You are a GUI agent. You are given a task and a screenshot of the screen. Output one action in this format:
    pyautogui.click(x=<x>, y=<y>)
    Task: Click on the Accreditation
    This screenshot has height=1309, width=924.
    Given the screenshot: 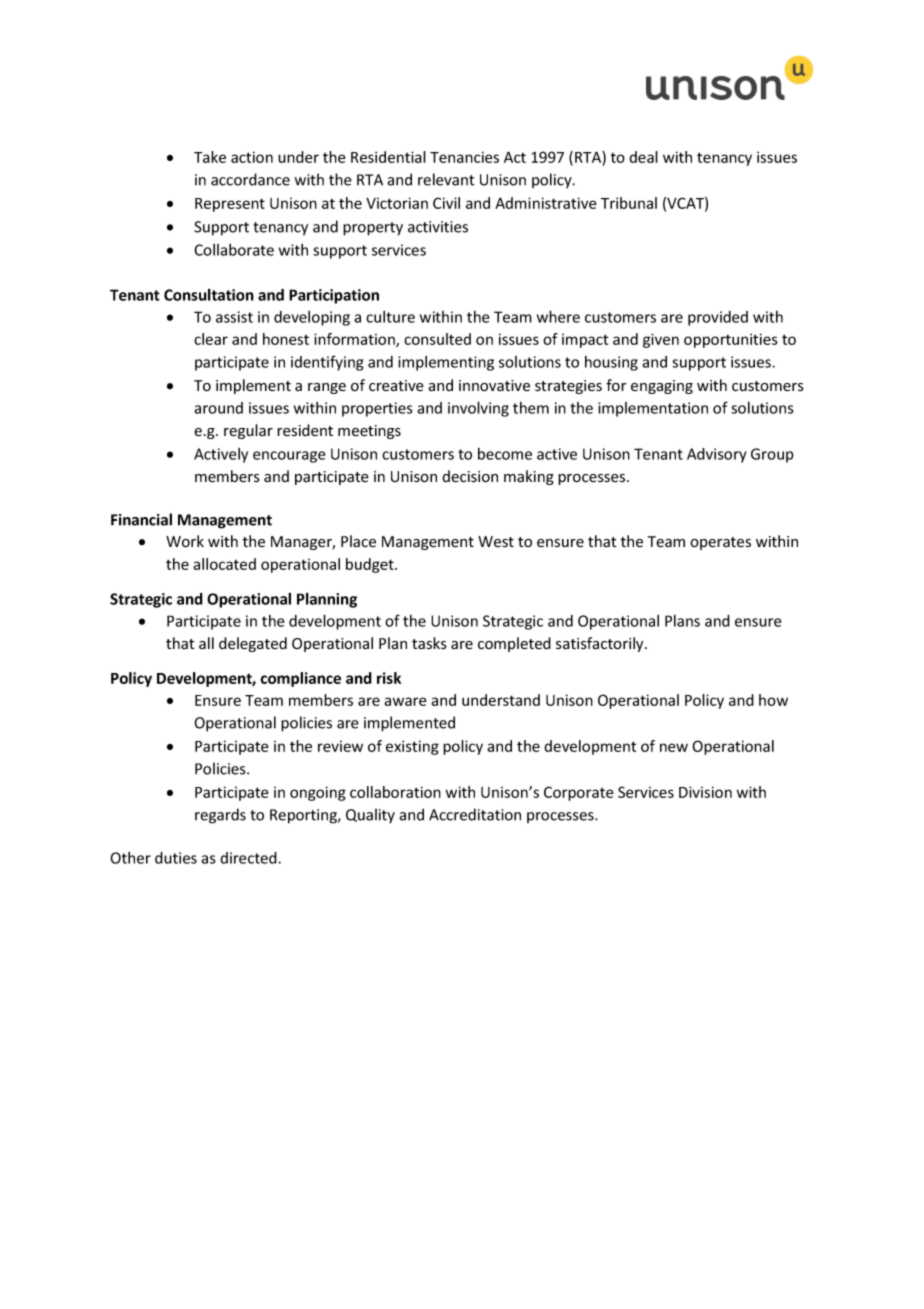 What is the action you would take?
    pyautogui.click(x=475, y=814)
